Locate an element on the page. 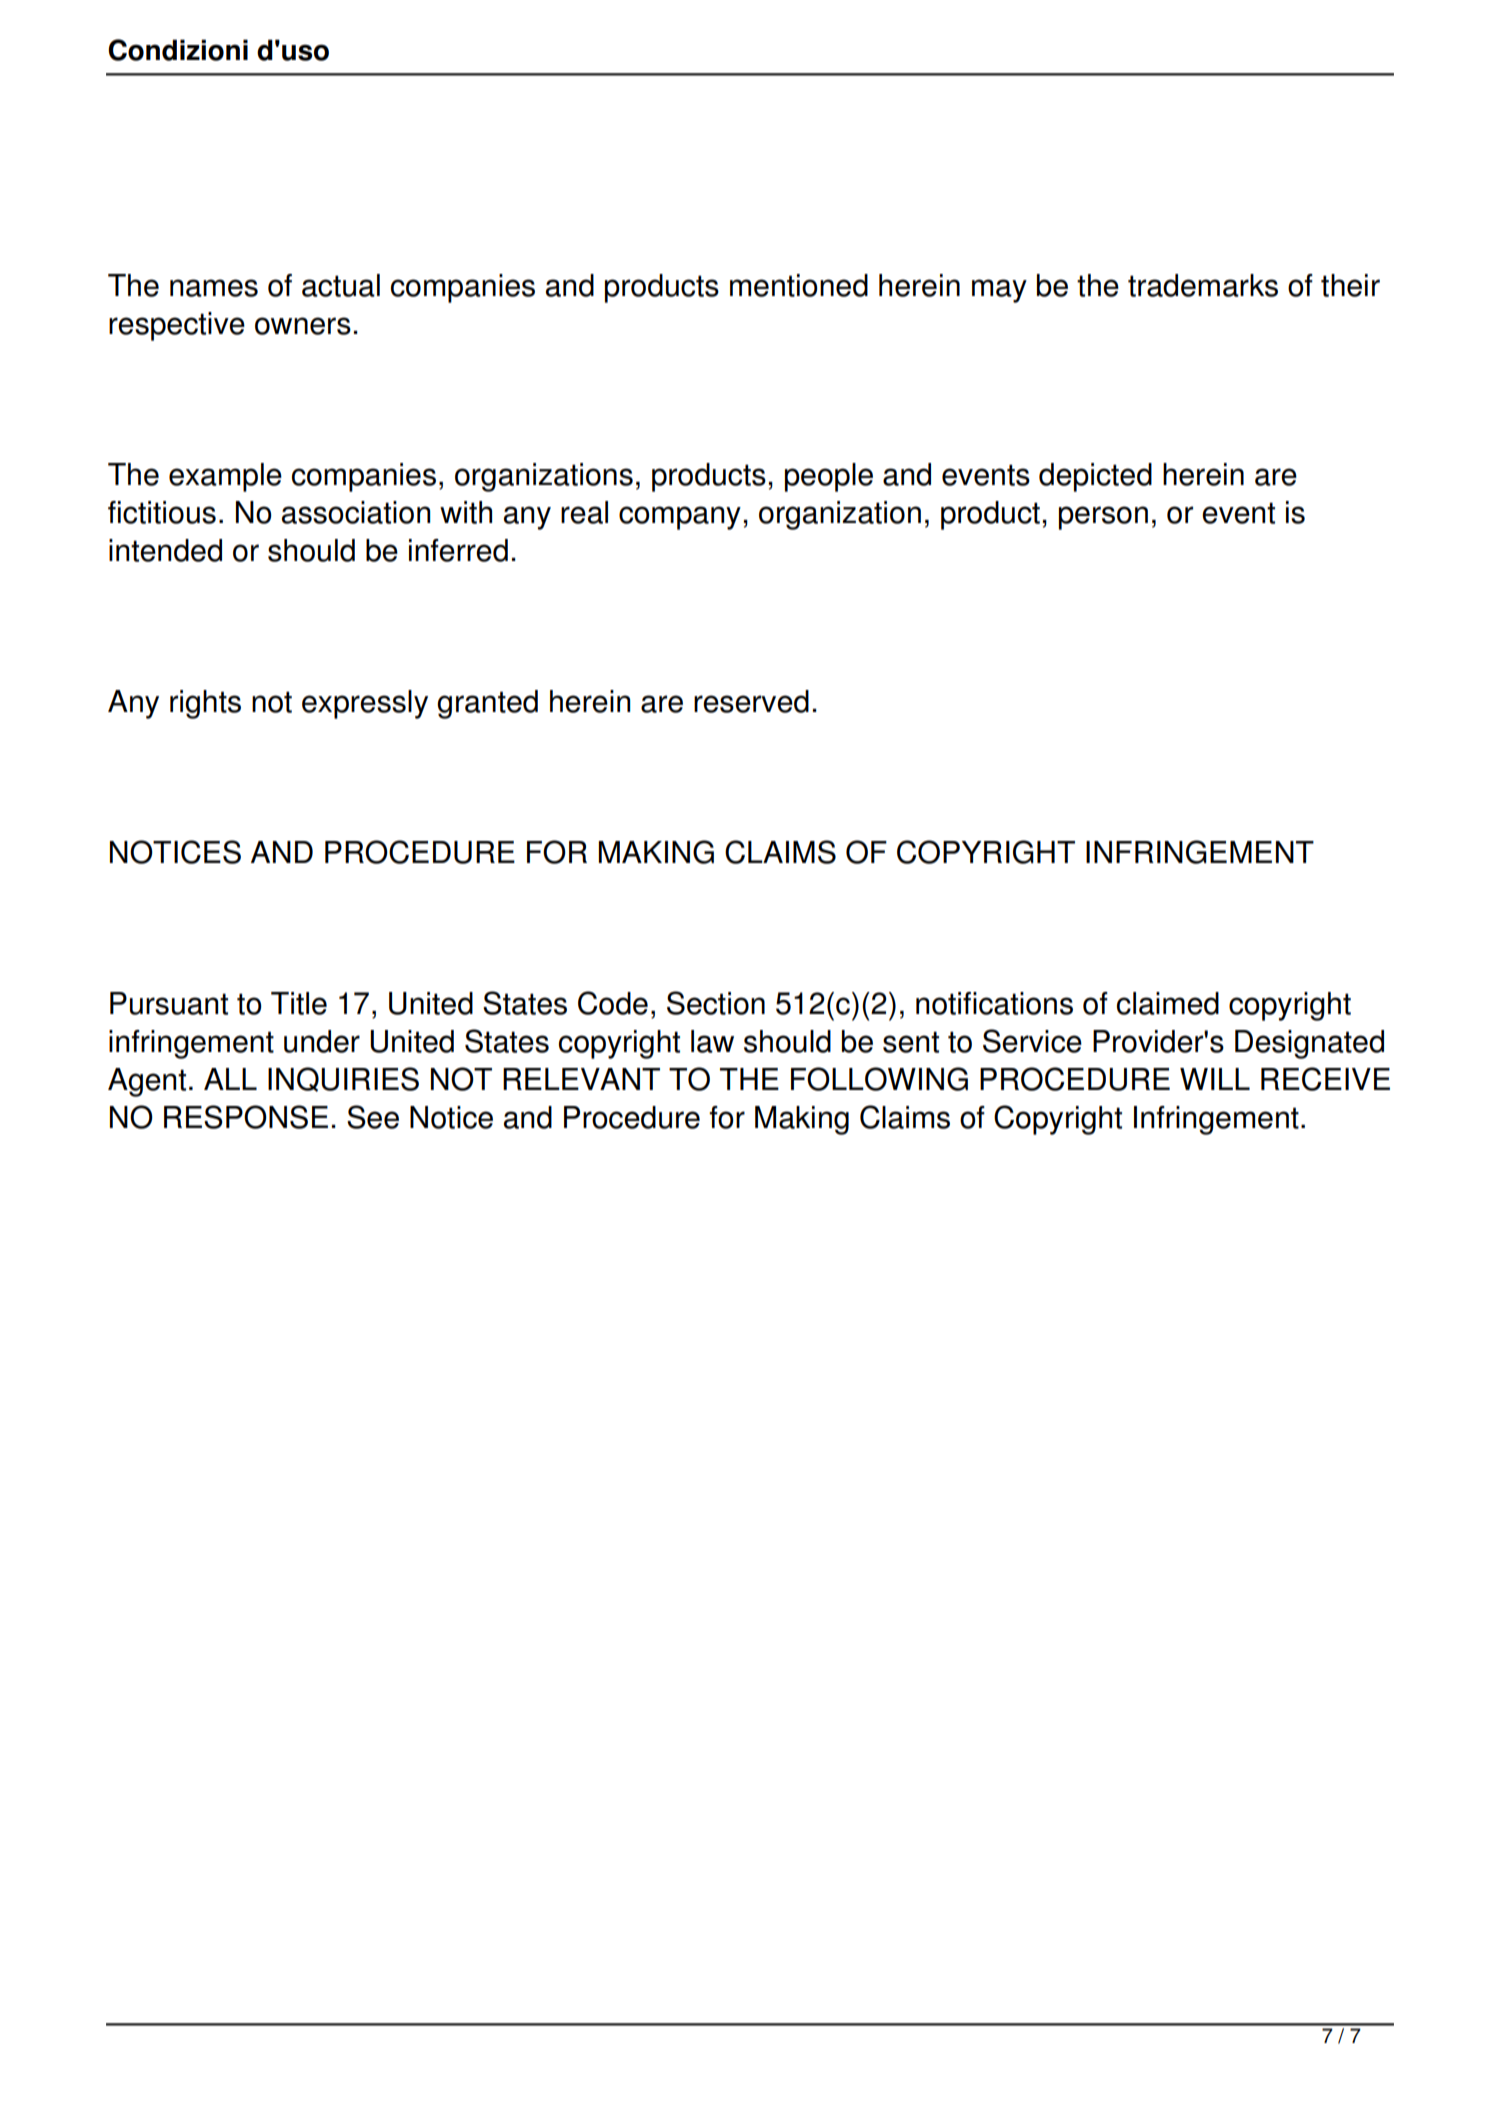  INQUIRIES is located at coordinates (343, 1079).
